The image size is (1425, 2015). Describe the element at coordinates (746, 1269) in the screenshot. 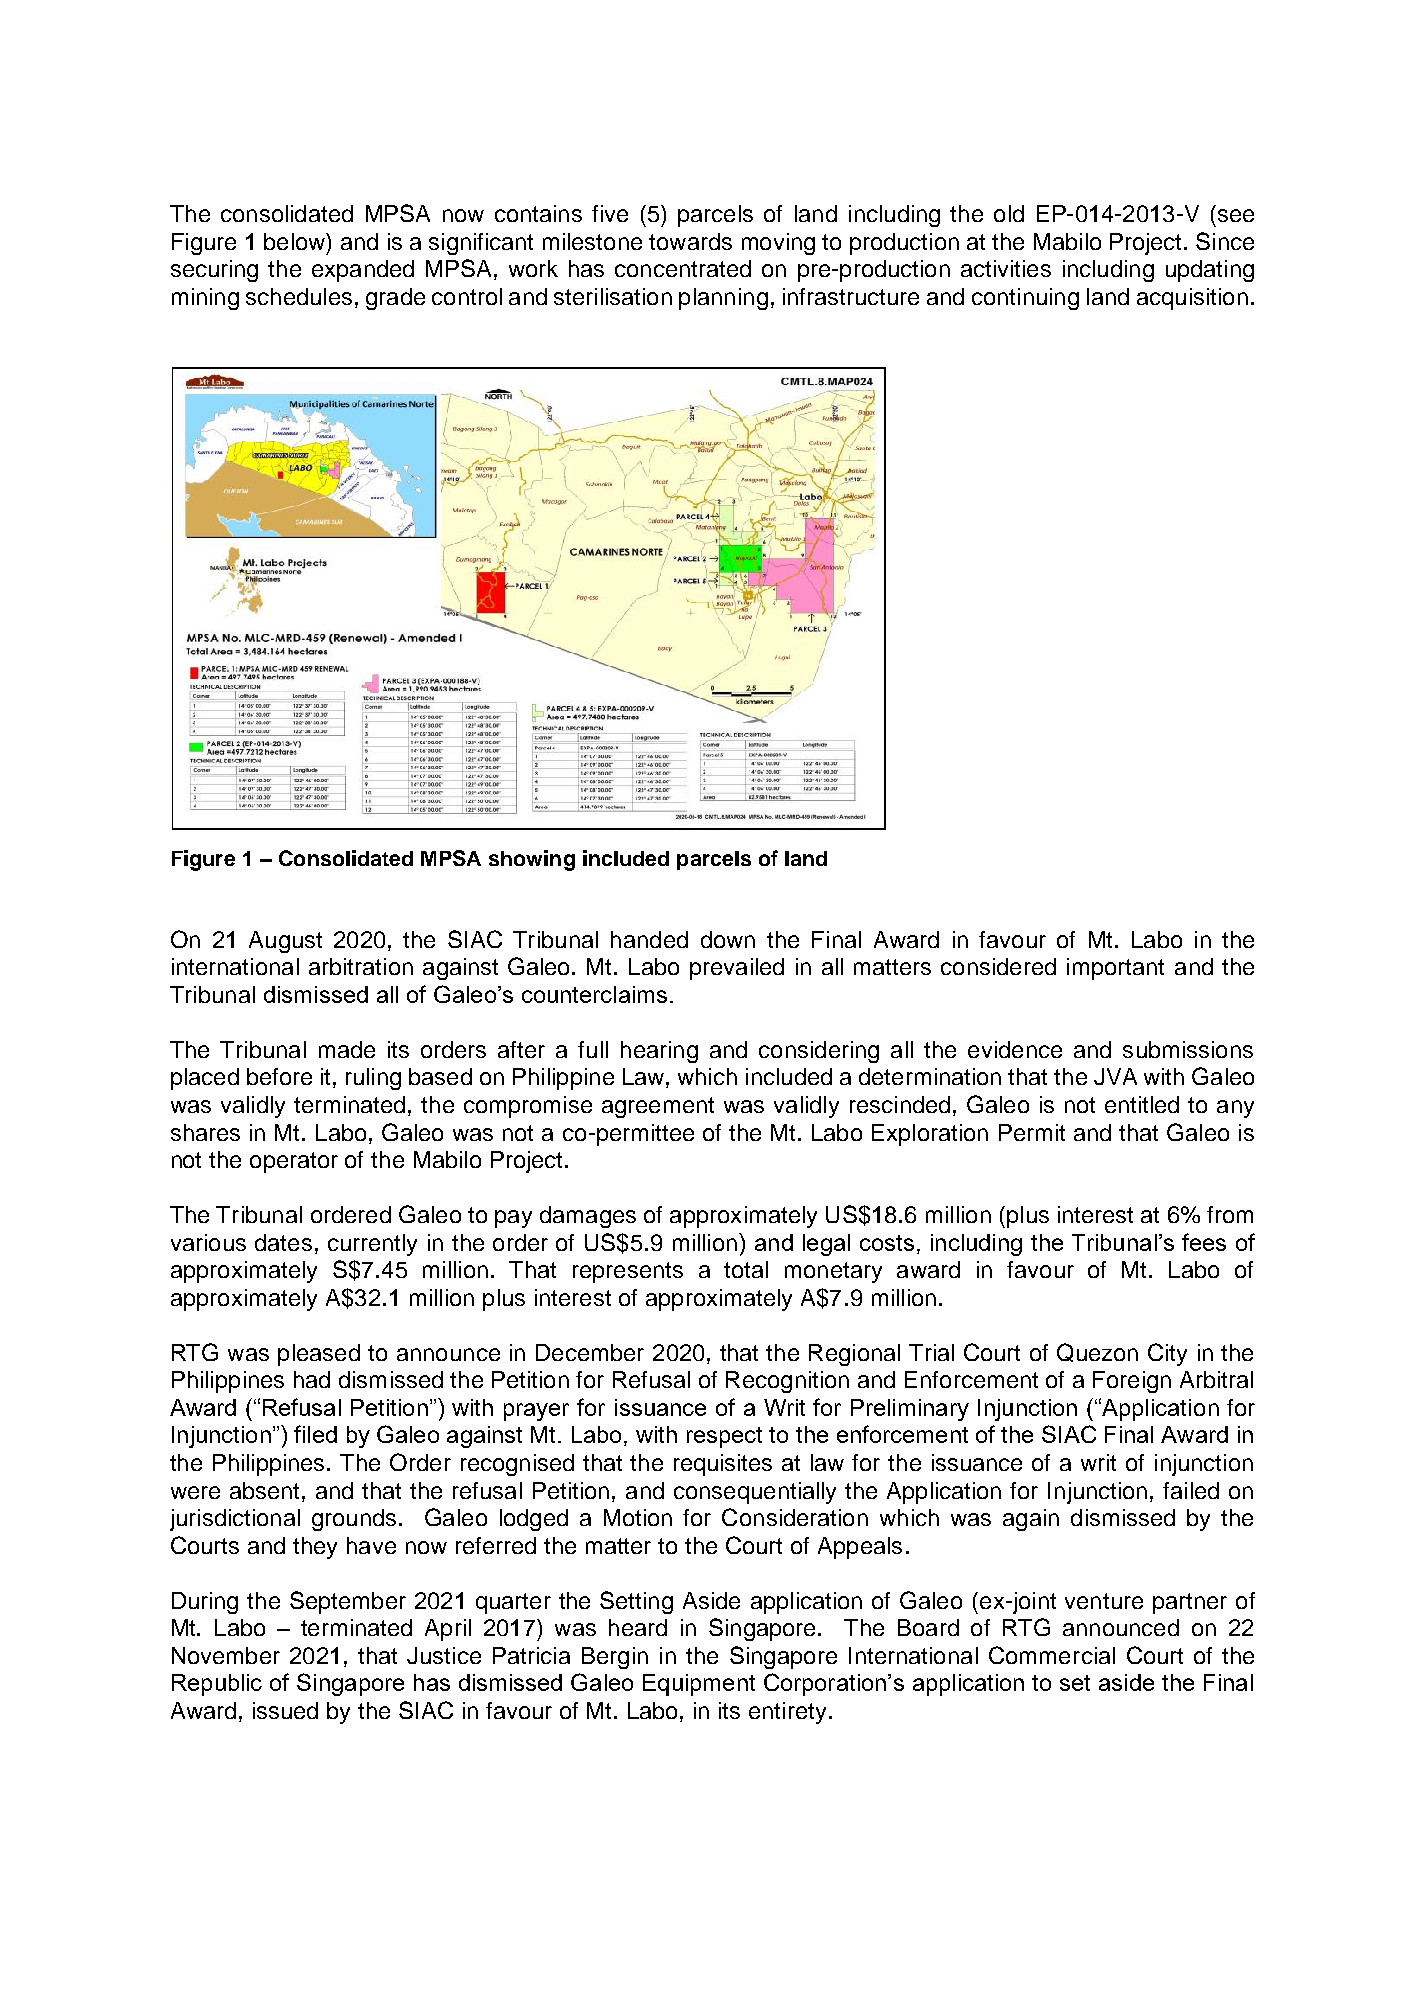

I see `total` at that location.
